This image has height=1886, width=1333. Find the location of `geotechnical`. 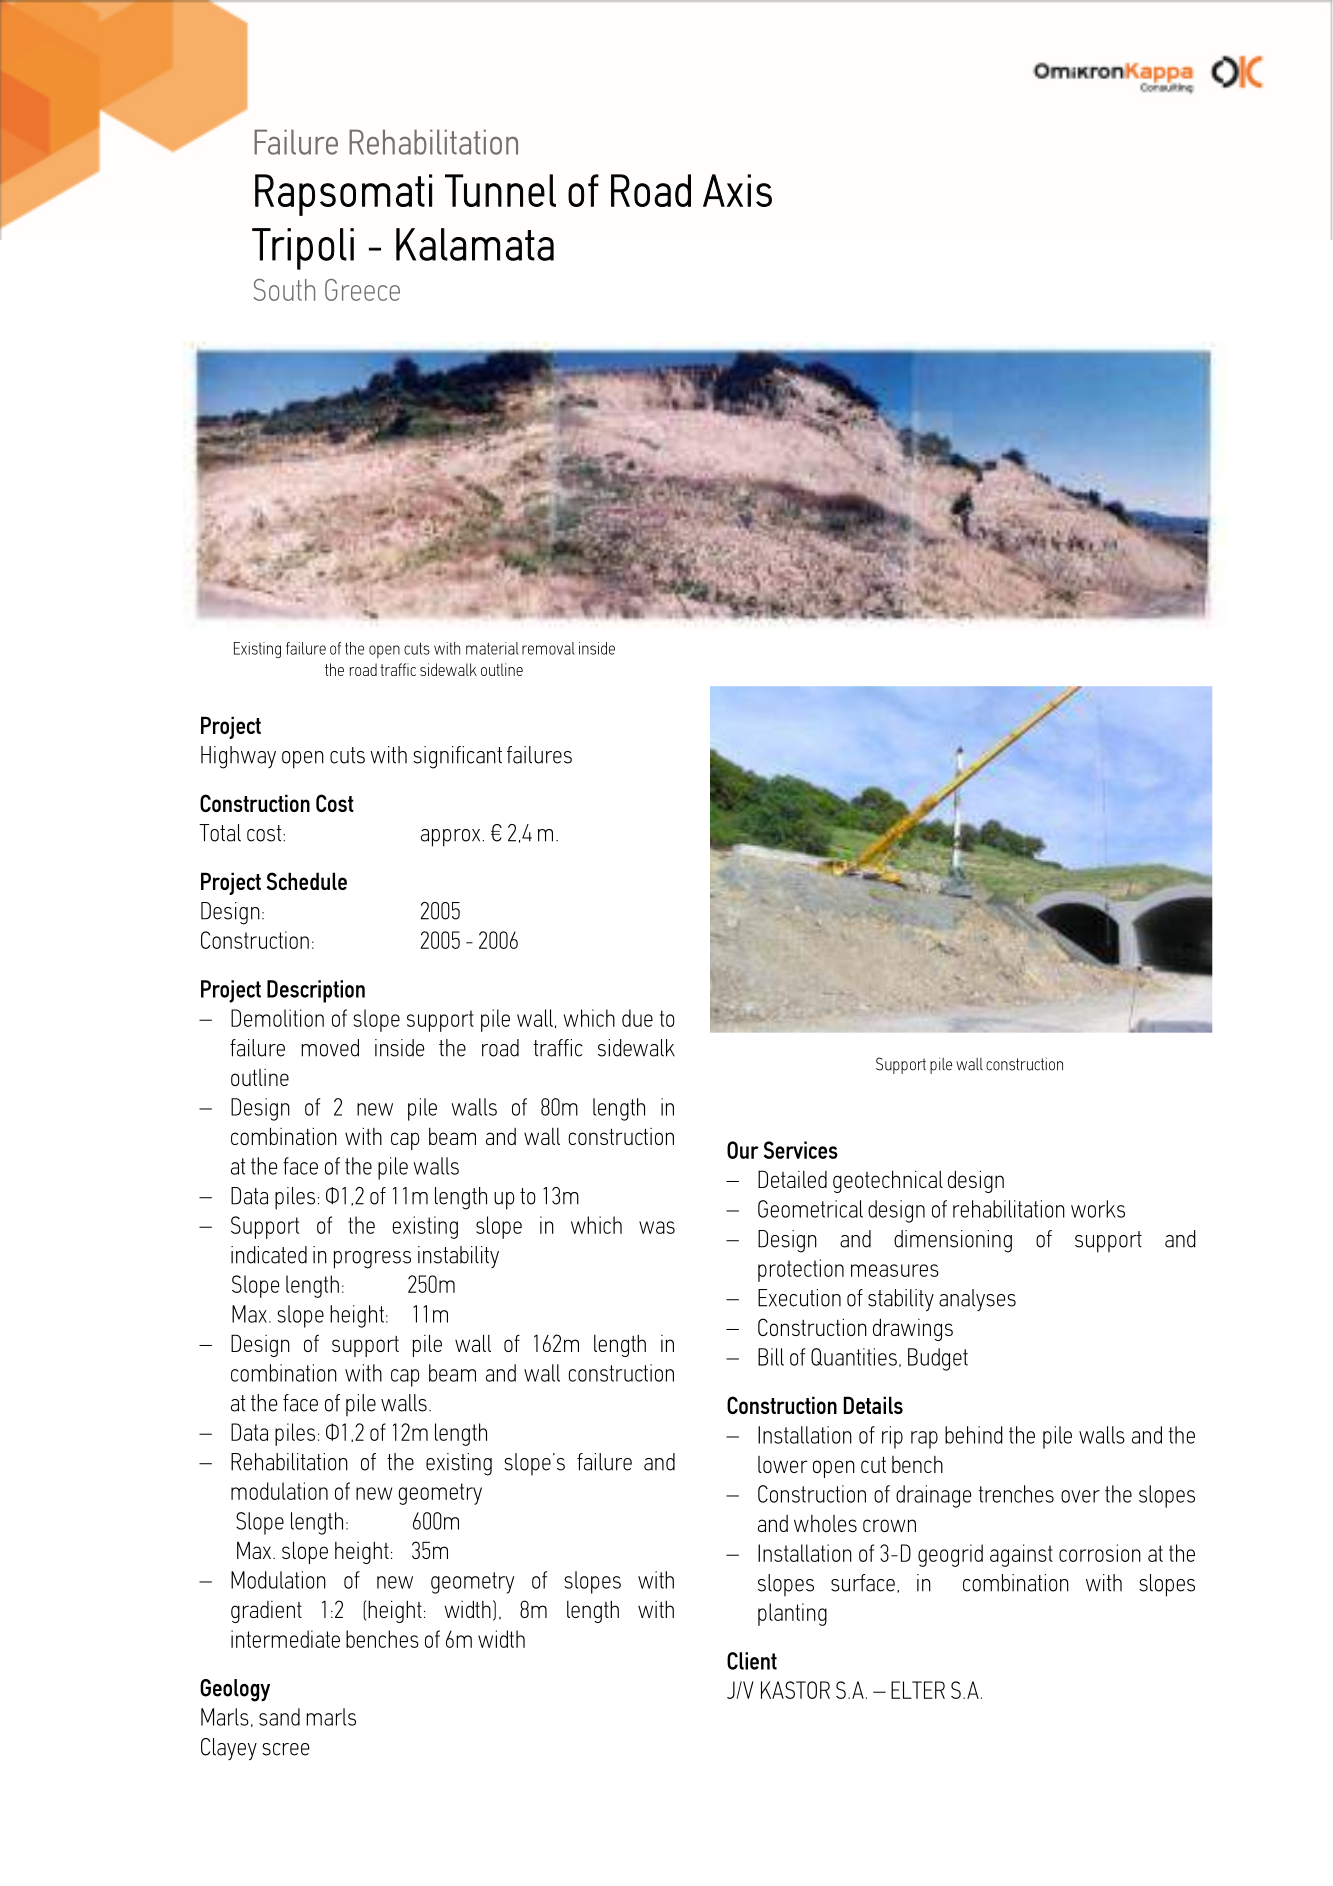

geotechnical is located at coordinates (888, 1181).
